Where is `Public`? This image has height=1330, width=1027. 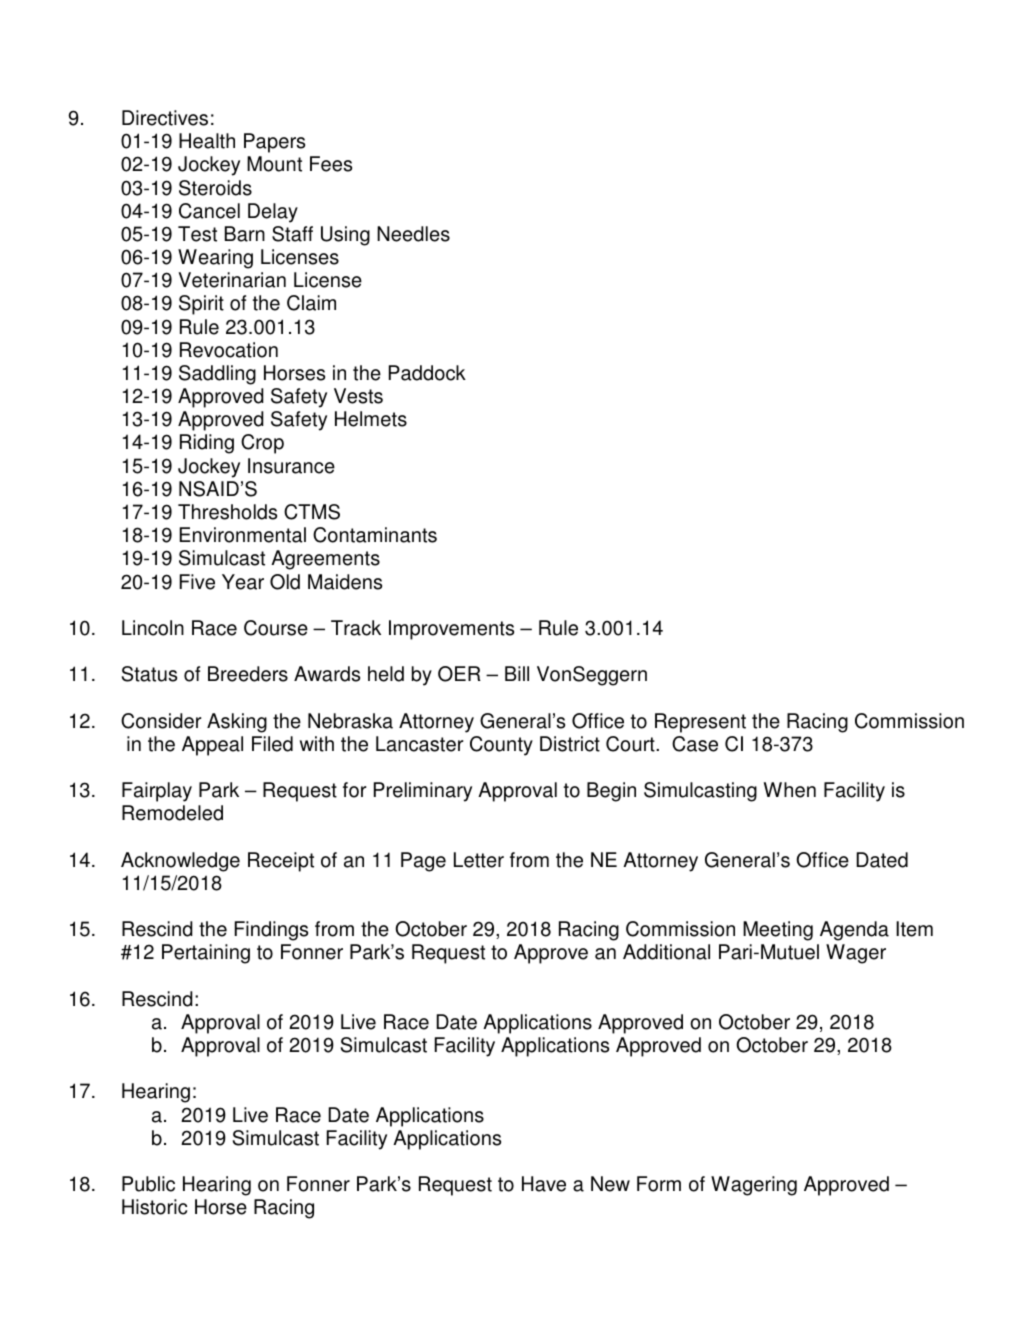
Public is located at coordinates (148, 1184).
